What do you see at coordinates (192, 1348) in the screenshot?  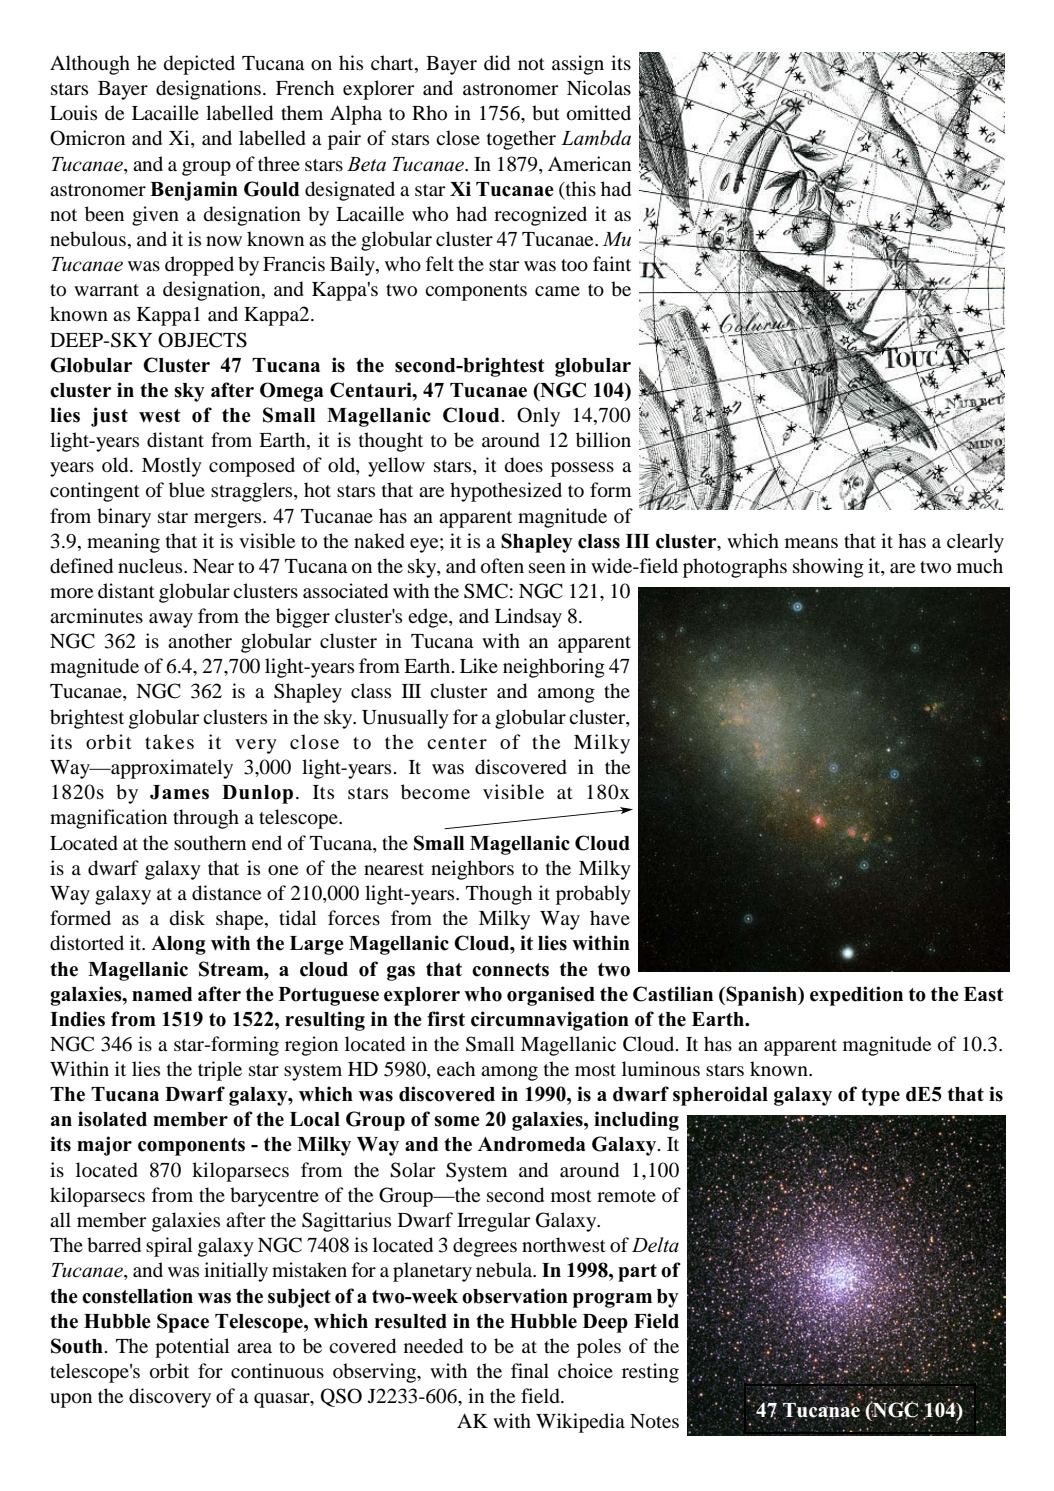 I see `potential` at bounding box center [192, 1348].
